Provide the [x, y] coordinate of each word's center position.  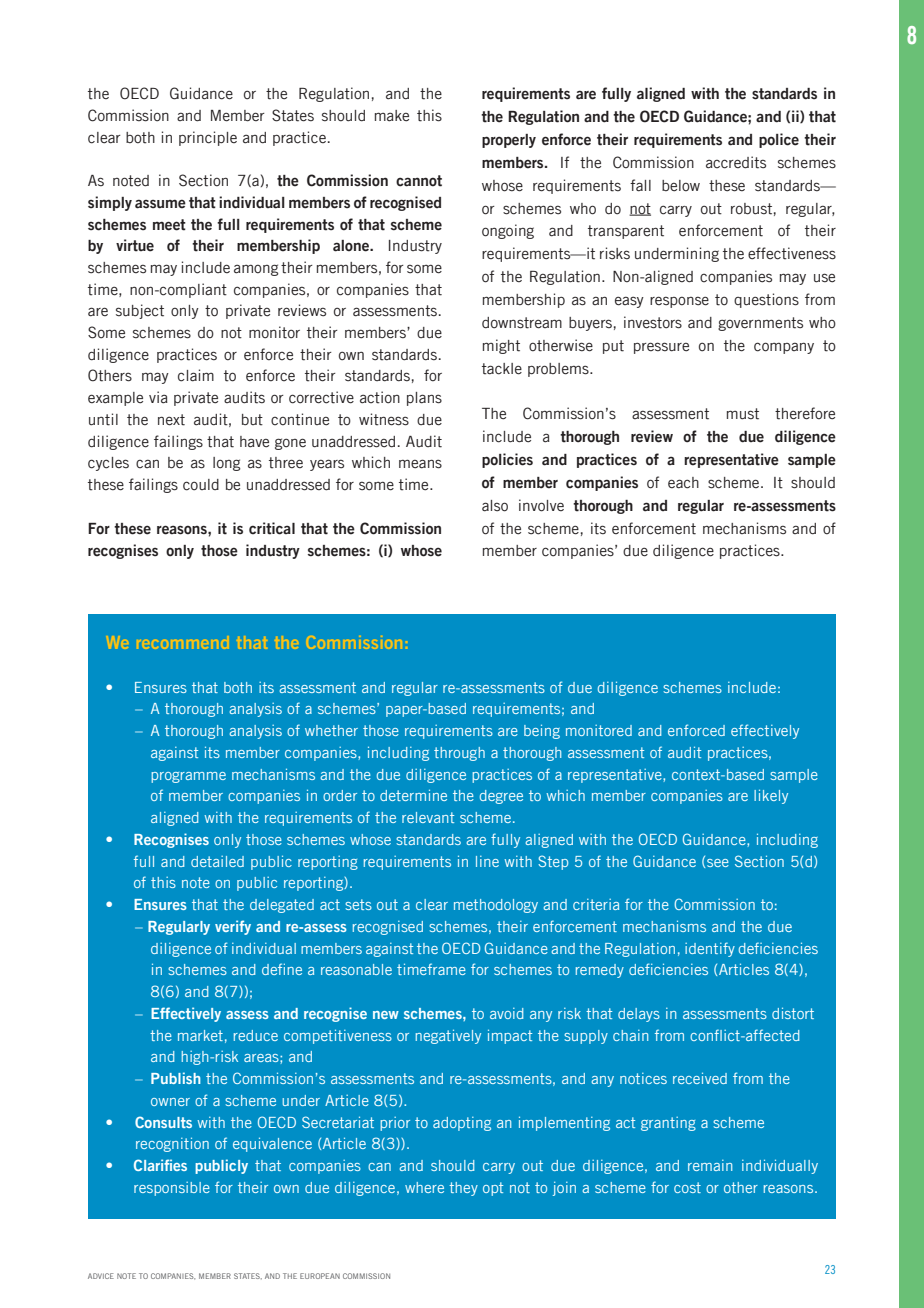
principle [208, 138]
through [459, 754]
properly [509, 141]
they [463, 1189]
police [779, 140]
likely [771, 796]
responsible [172, 1189]
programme [188, 777]
